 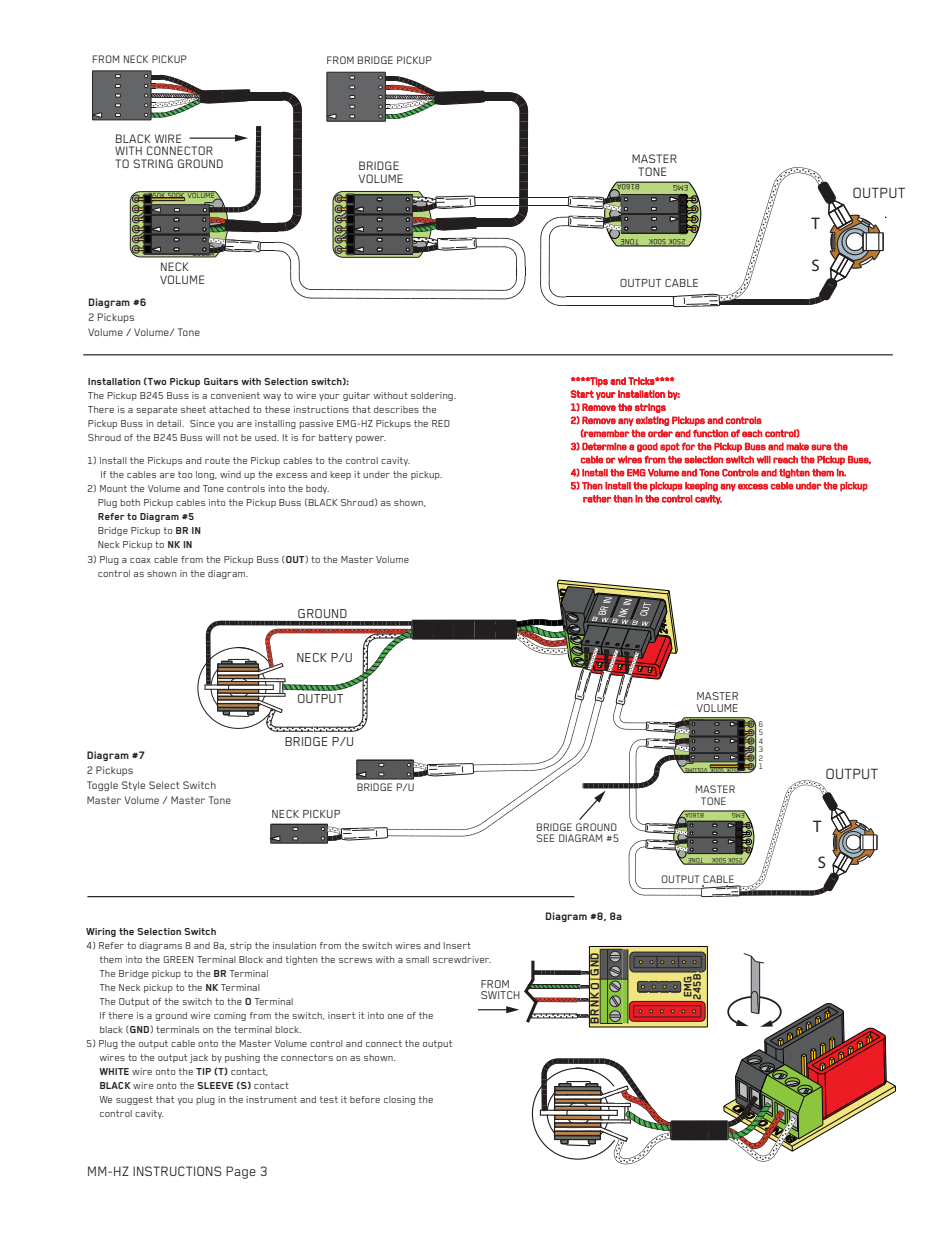 I want to click on suggest, so click(x=134, y=1100).
